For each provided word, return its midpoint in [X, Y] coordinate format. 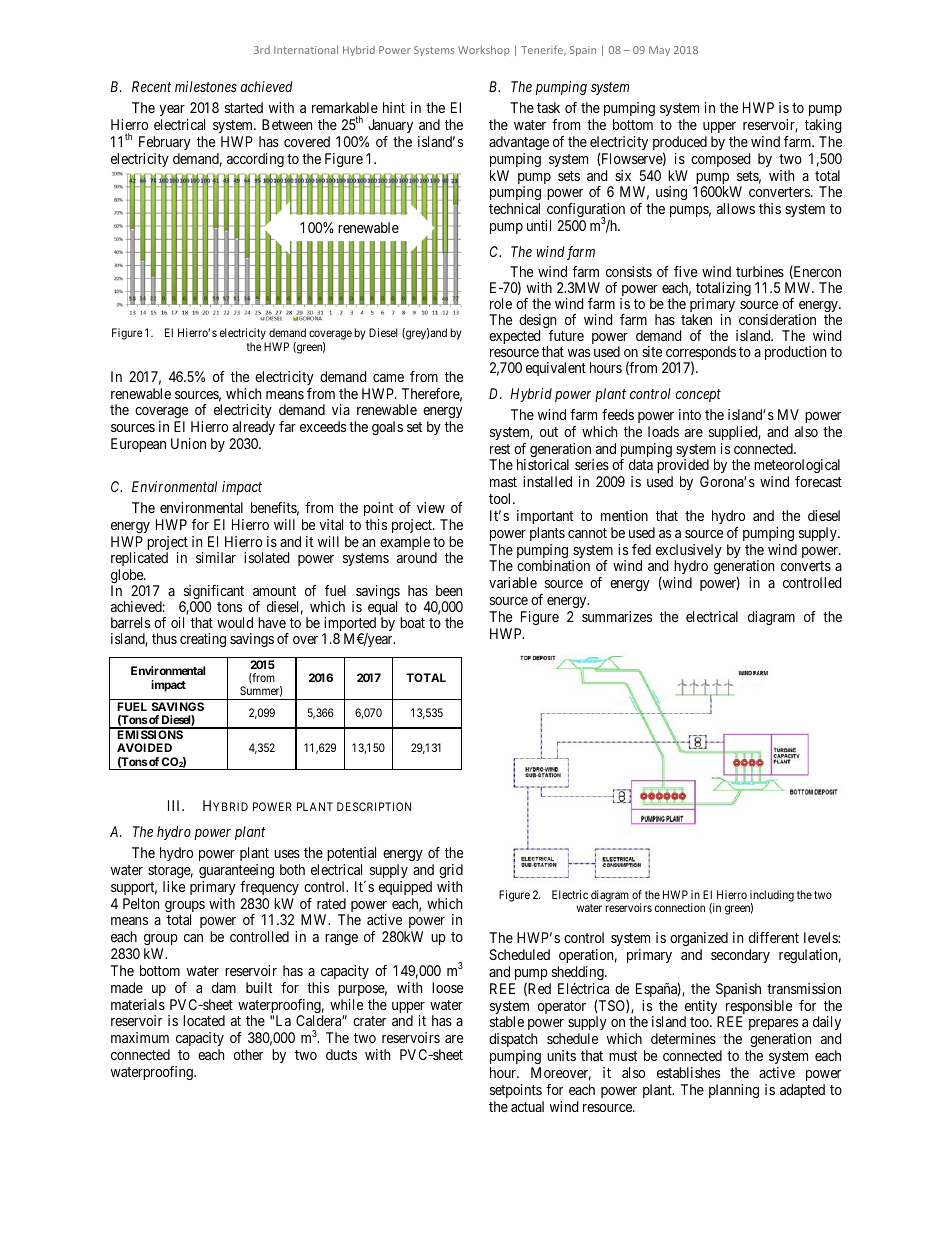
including [772, 897]
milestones [206, 86]
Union [188, 443]
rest [500, 449]
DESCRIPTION [374, 806]
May [659, 51]
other [248, 1054]
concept [698, 395]
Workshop [484, 51]
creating [203, 640]
